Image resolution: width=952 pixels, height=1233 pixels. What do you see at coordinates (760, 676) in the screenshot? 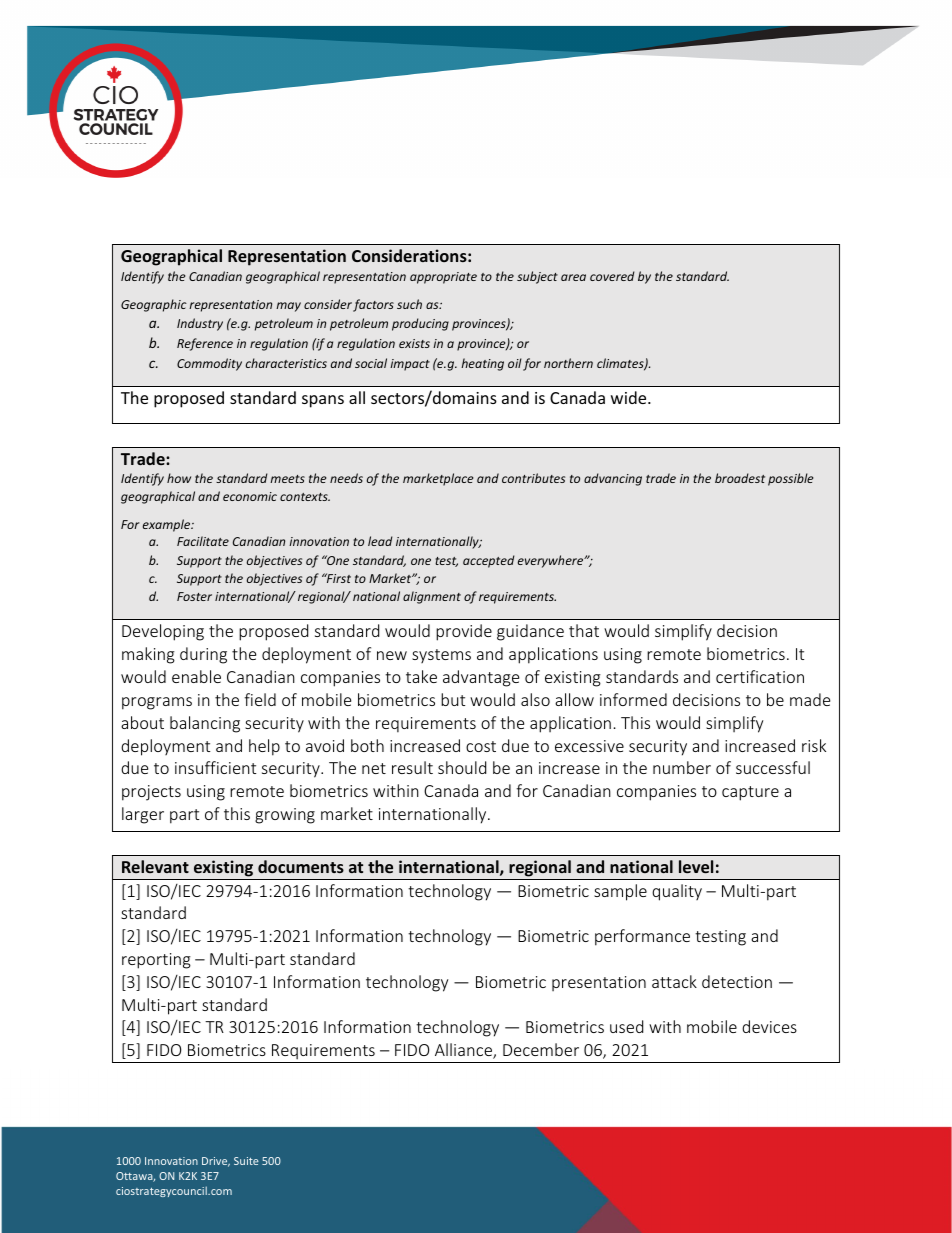
I see `certification` at bounding box center [760, 676].
